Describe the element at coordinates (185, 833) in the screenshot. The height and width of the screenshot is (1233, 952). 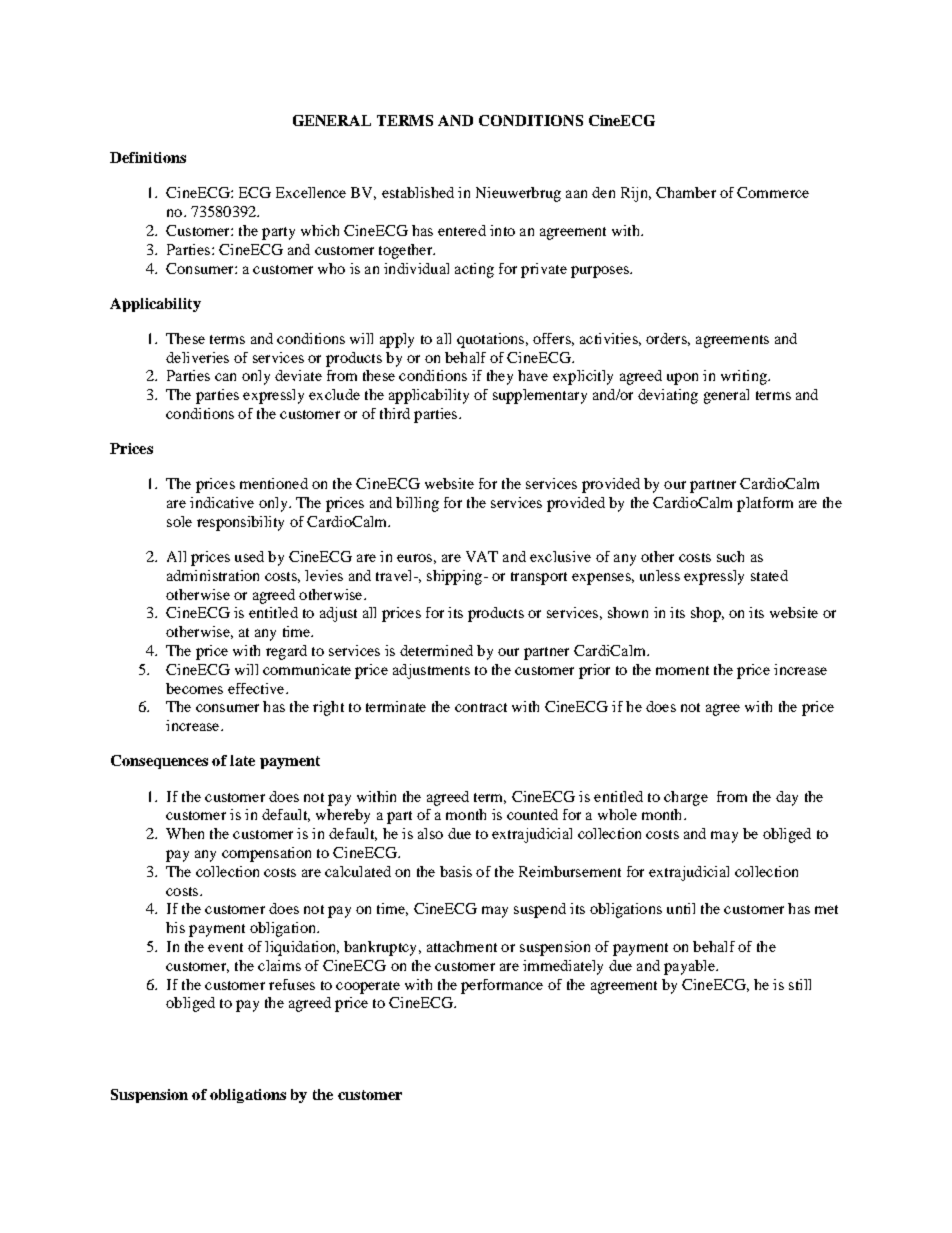
I see `When` at that location.
